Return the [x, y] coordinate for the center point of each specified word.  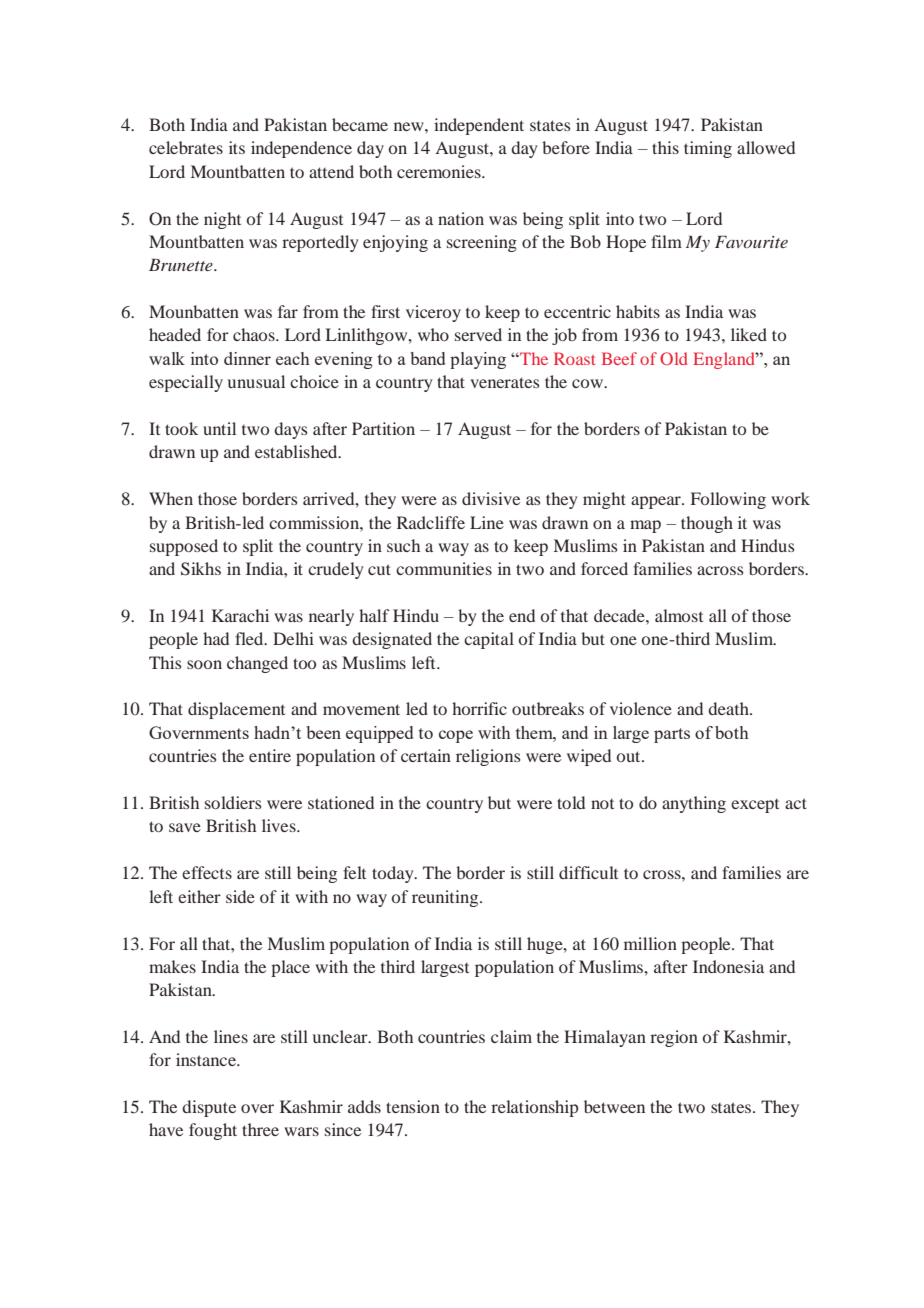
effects [207, 872]
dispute [209, 1108]
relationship [534, 1108]
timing [708, 149]
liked [749, 334]
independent [479, 126]
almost [679, 615]
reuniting [446, 898]
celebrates [186, 147]
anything [694, 804]
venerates [505, 382]
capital [489, 640]
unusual [256, 381]
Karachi [240, 615]
